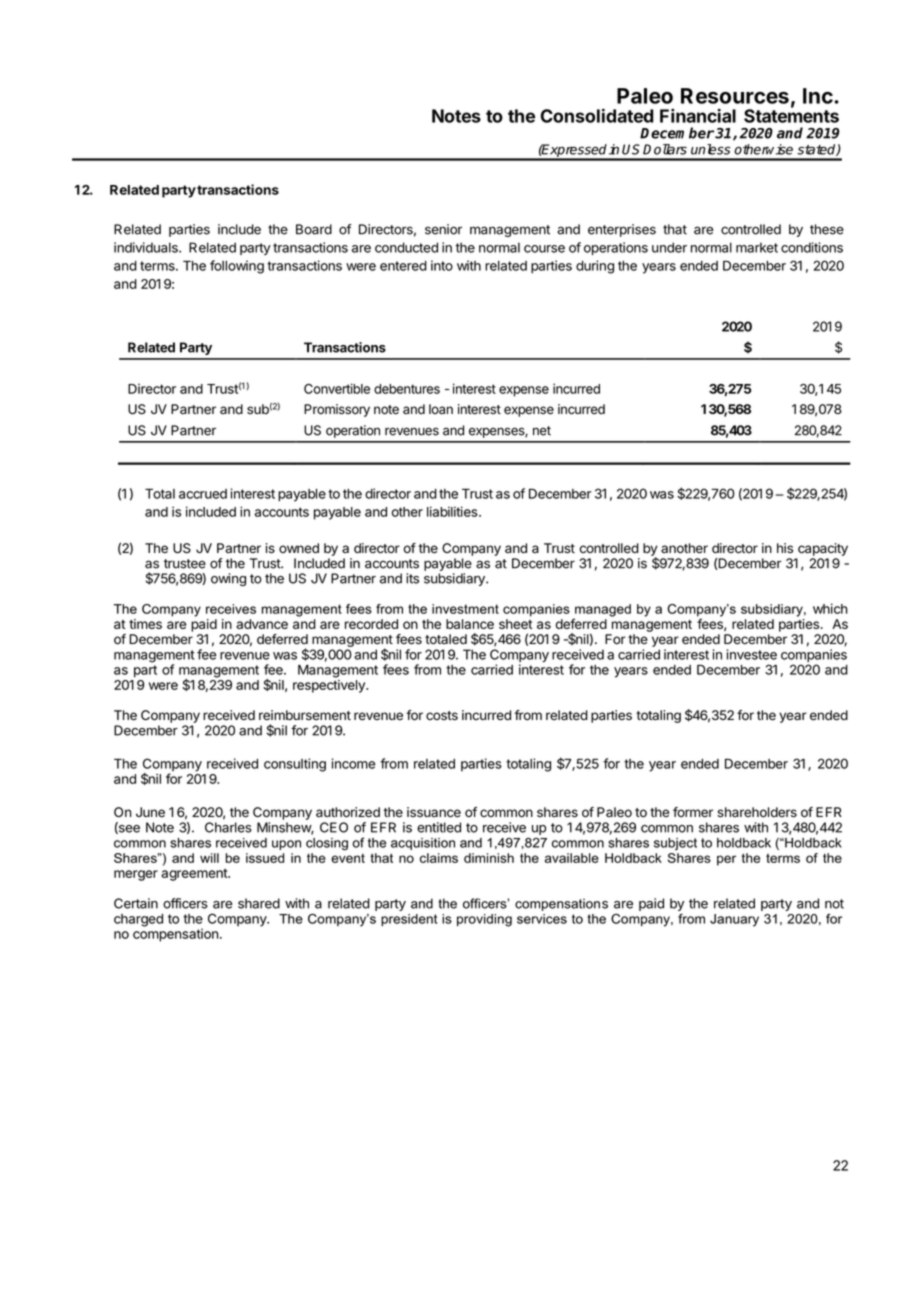 The image size is (924, 1309). I want to click on his, so click(785, 548).
